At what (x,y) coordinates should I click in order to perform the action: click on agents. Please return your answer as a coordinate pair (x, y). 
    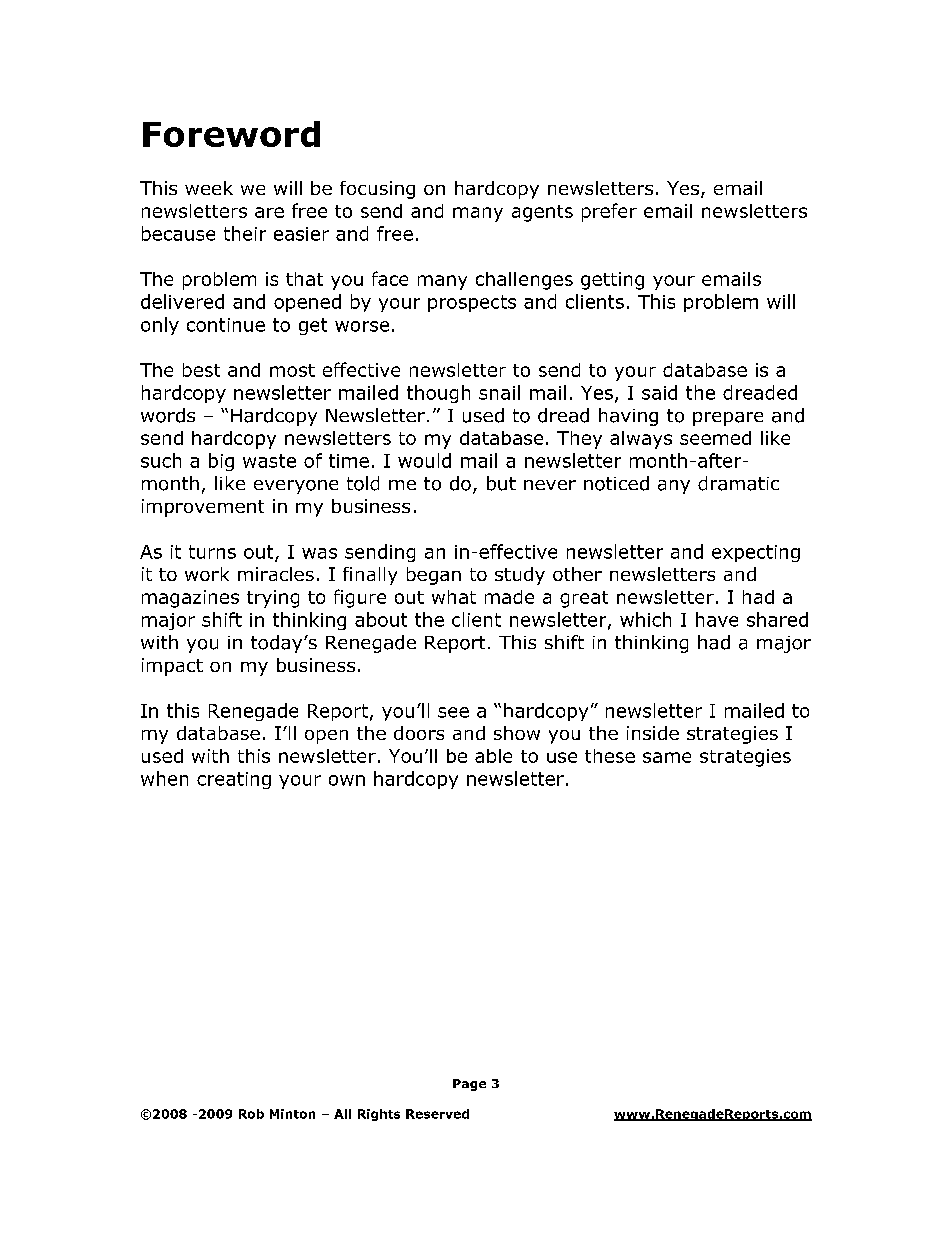
    Looking at the image, I should click on (542, 213).
